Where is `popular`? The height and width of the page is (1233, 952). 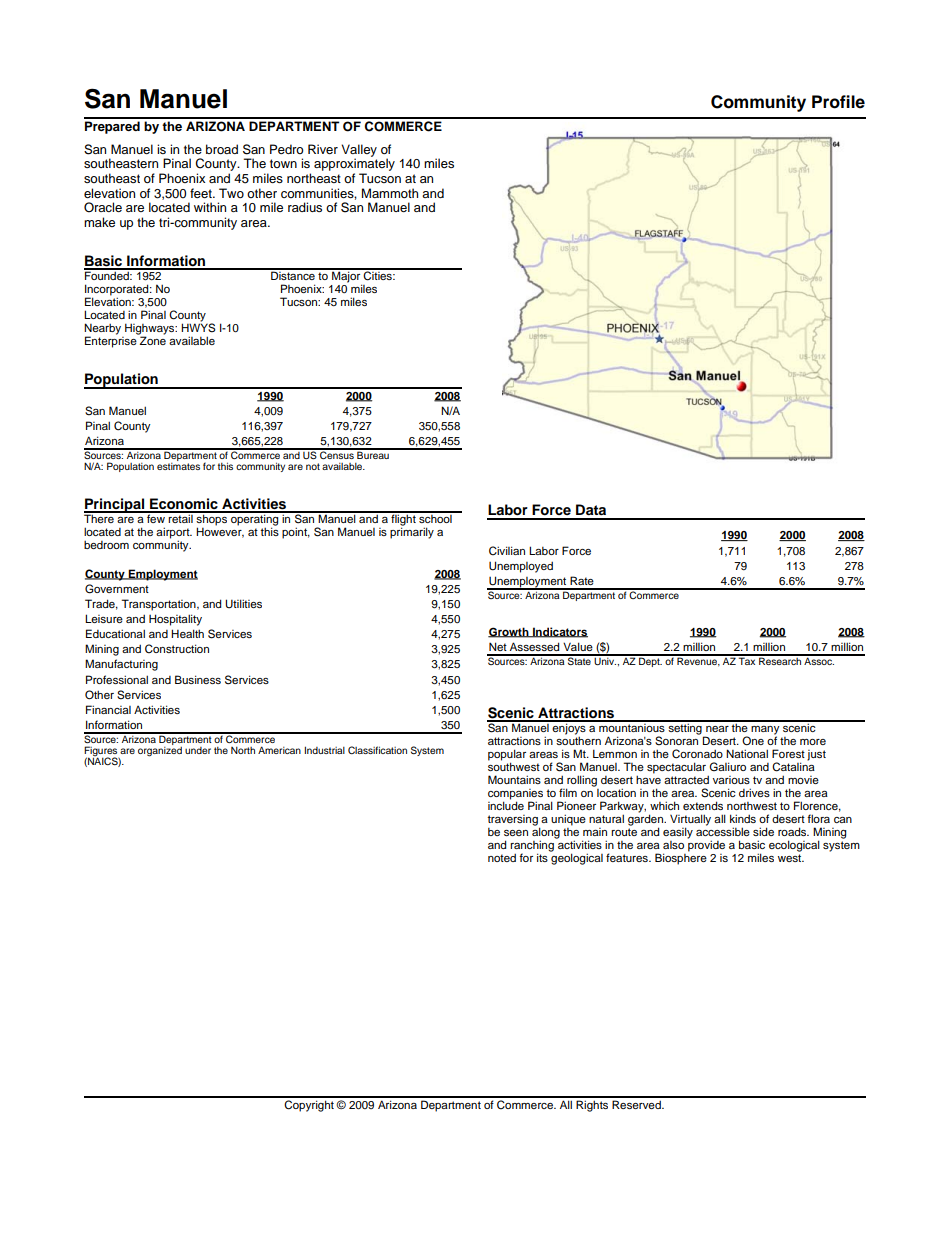 popular is located at coordinates (507, 756).
